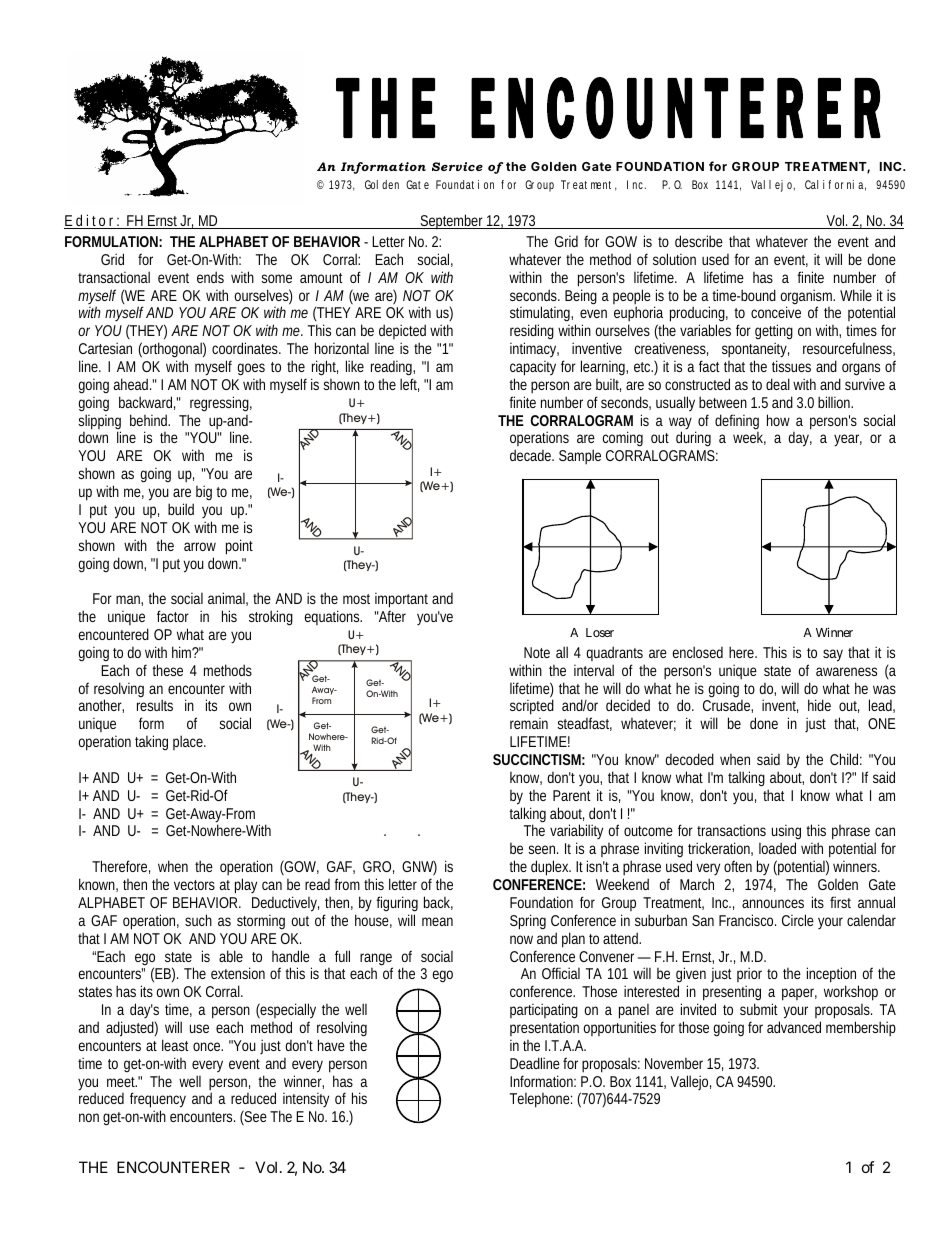 This screenshot has width=952, height=1233. Describe the element at coordinates (777, 848) in the screenshot. I see `loaded` at that location.
